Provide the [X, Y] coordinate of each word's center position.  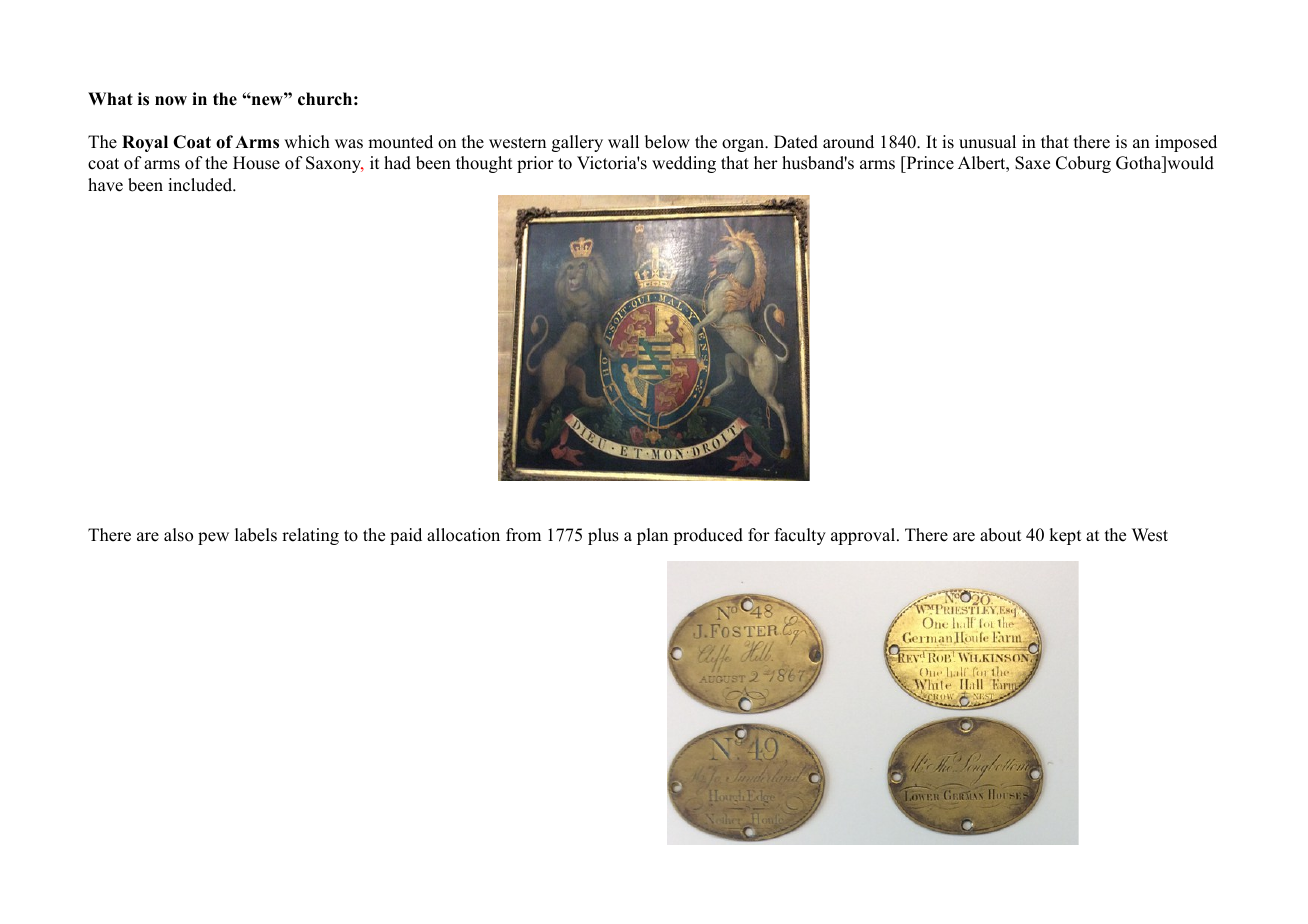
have [105, 185]
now [171, 101]
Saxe [1032, 163]
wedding [684, 164]
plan [652, 536]
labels [256, 535]
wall [623, 141]
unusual [987, 142]
